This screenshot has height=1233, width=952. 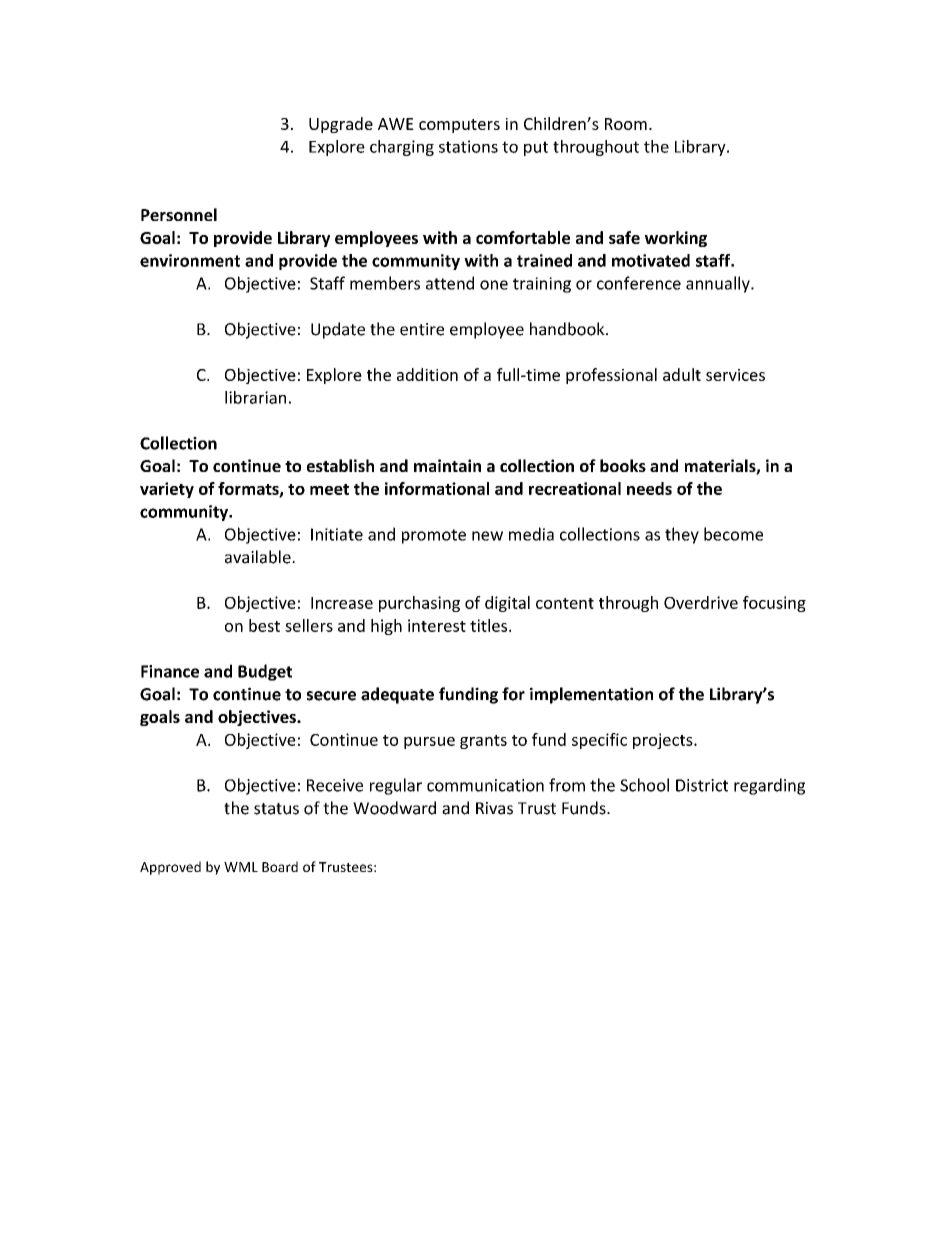 I want to click on Rivas, so click(x=494, y=808).
